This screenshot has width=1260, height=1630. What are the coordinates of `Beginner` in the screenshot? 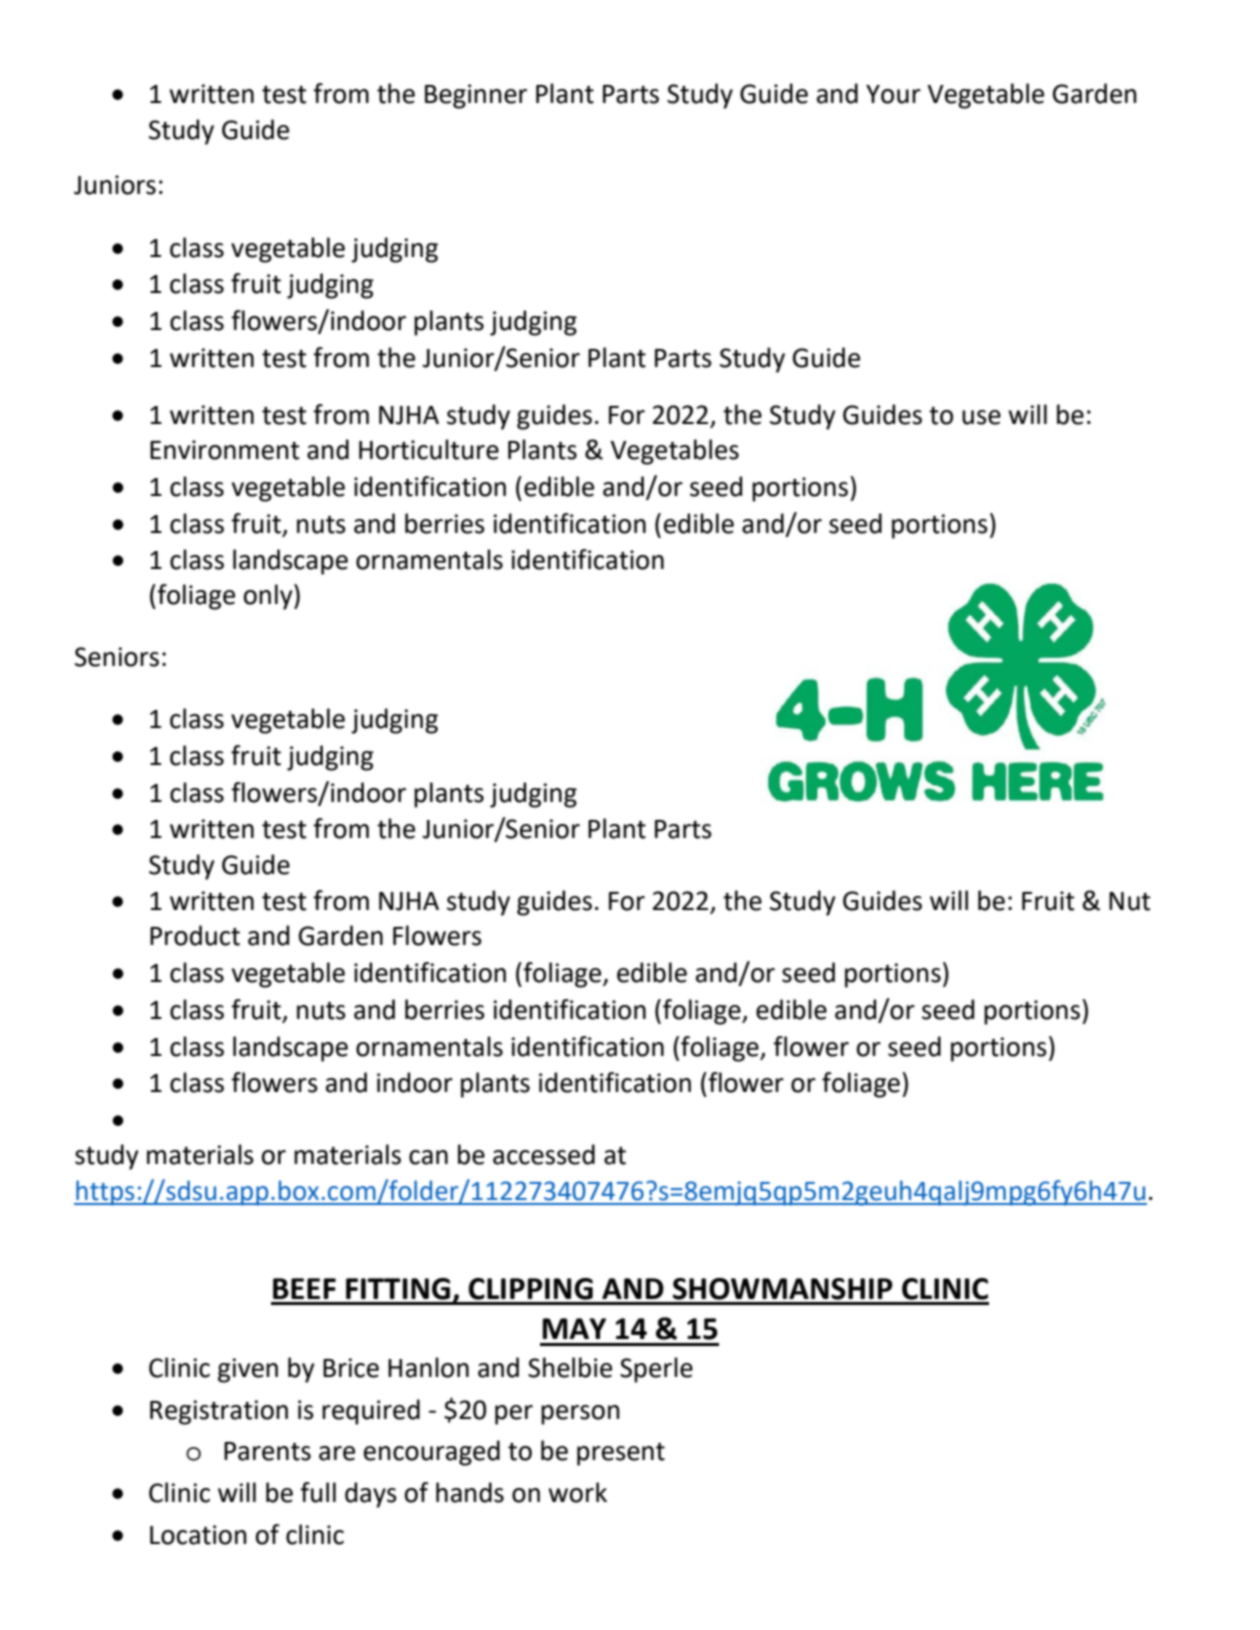 It's located at (476, 96).
